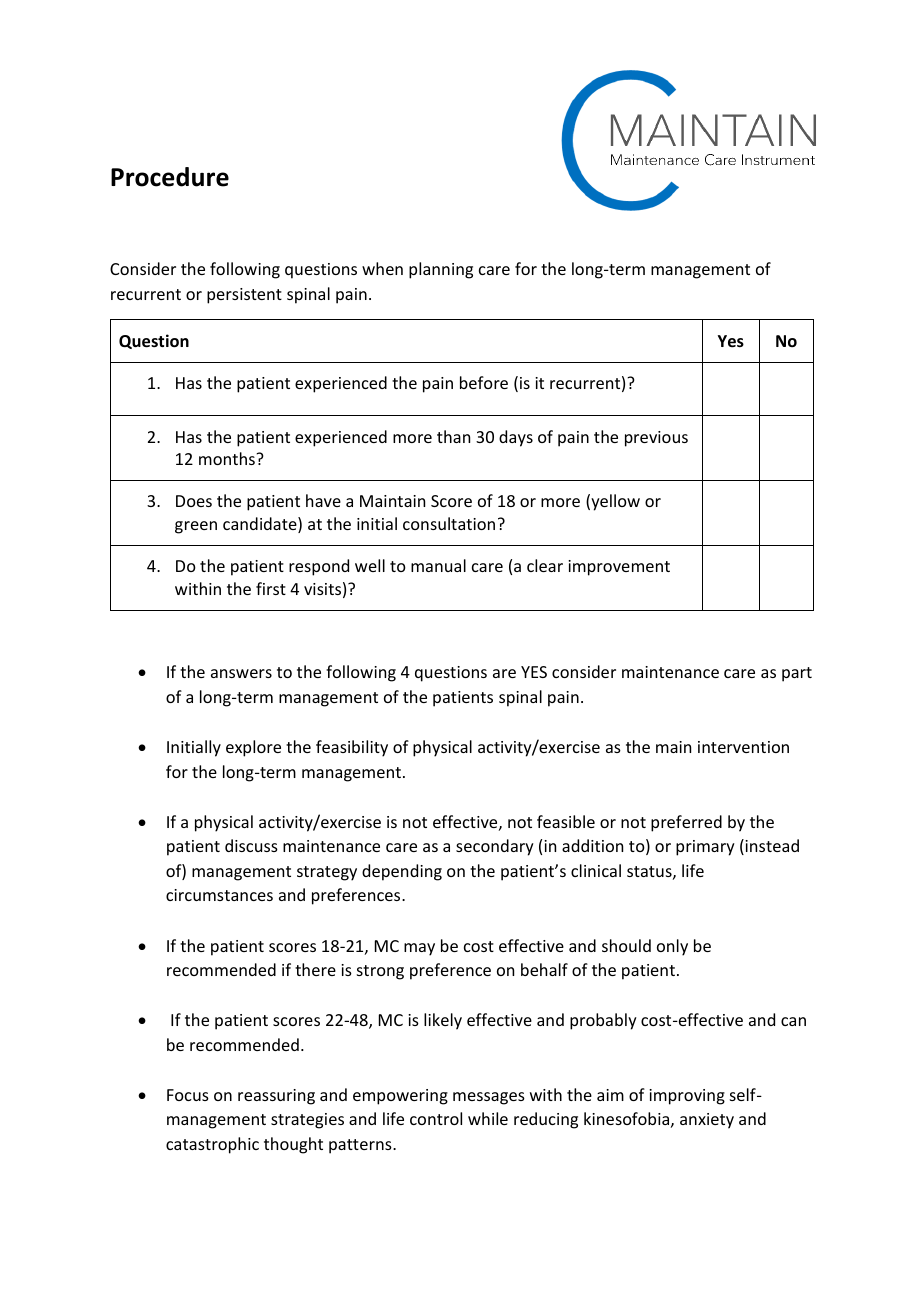  What do you see at coordinates (797, 674) in the image?
I see `part` at bounding box center [797, 674].
